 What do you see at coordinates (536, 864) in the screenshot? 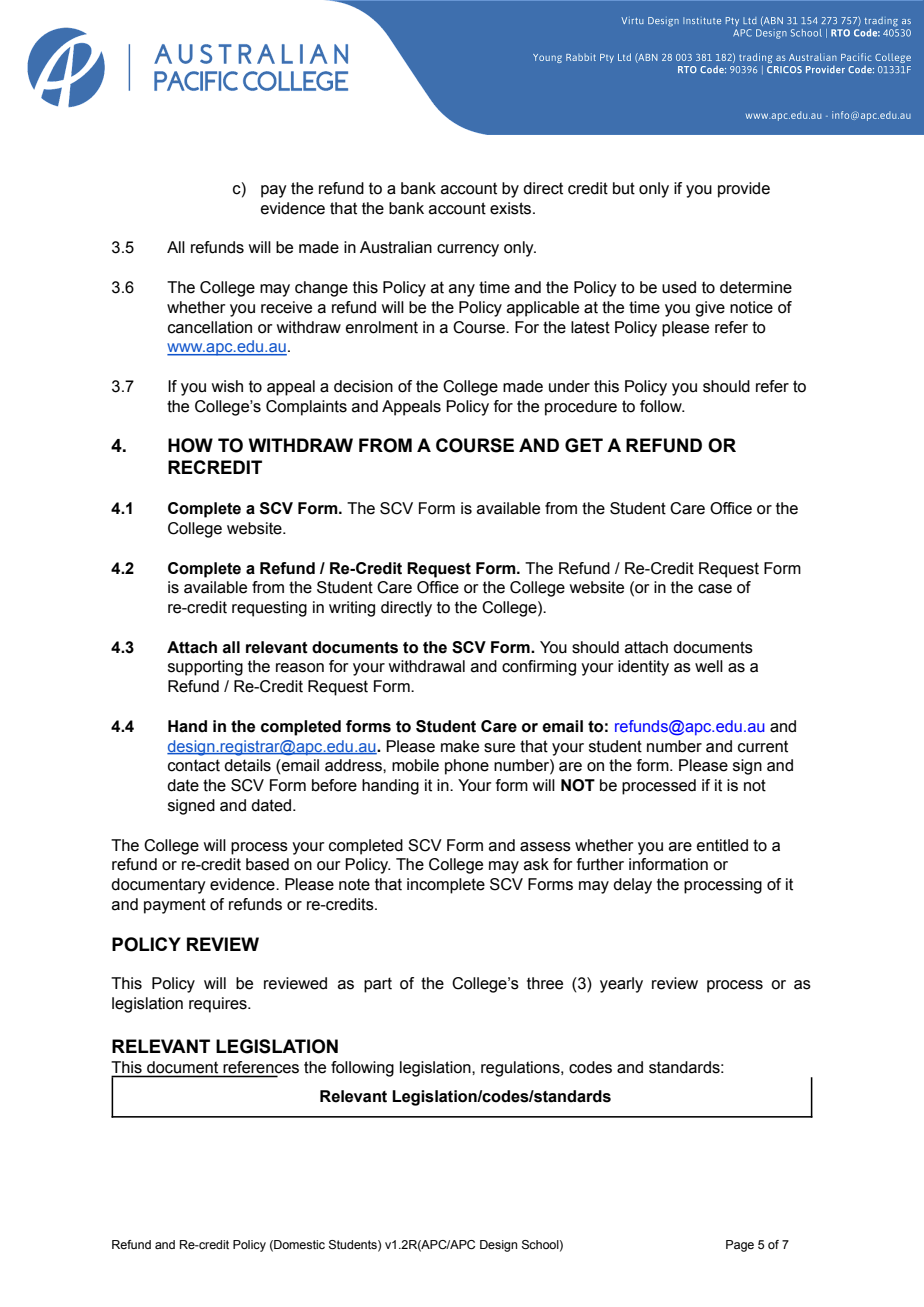
I see `ask` at bounding box center [536, 864].
